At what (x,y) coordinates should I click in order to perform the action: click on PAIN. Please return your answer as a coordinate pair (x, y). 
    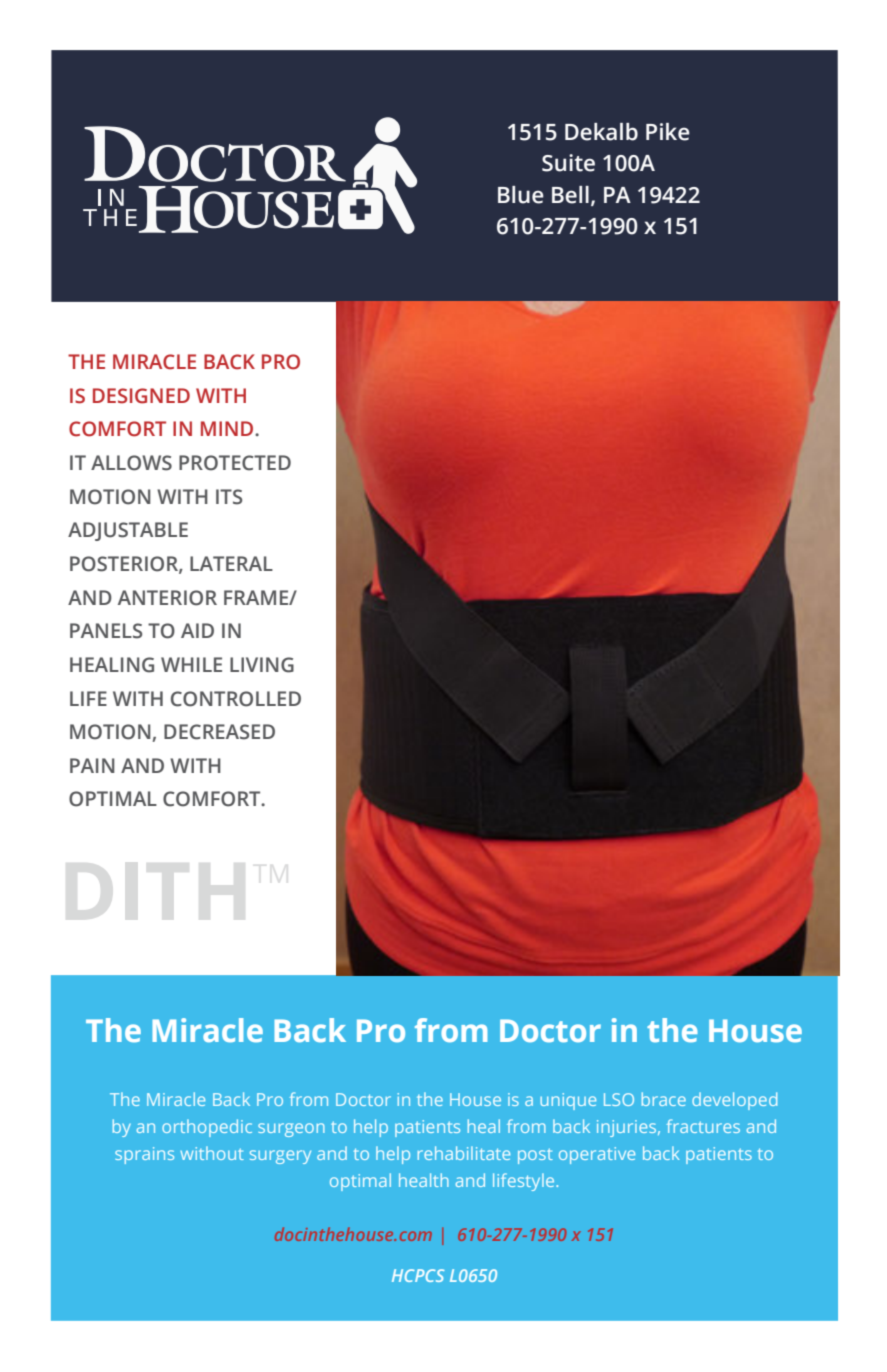
    Looking at the image, I should click on (92, 765).
